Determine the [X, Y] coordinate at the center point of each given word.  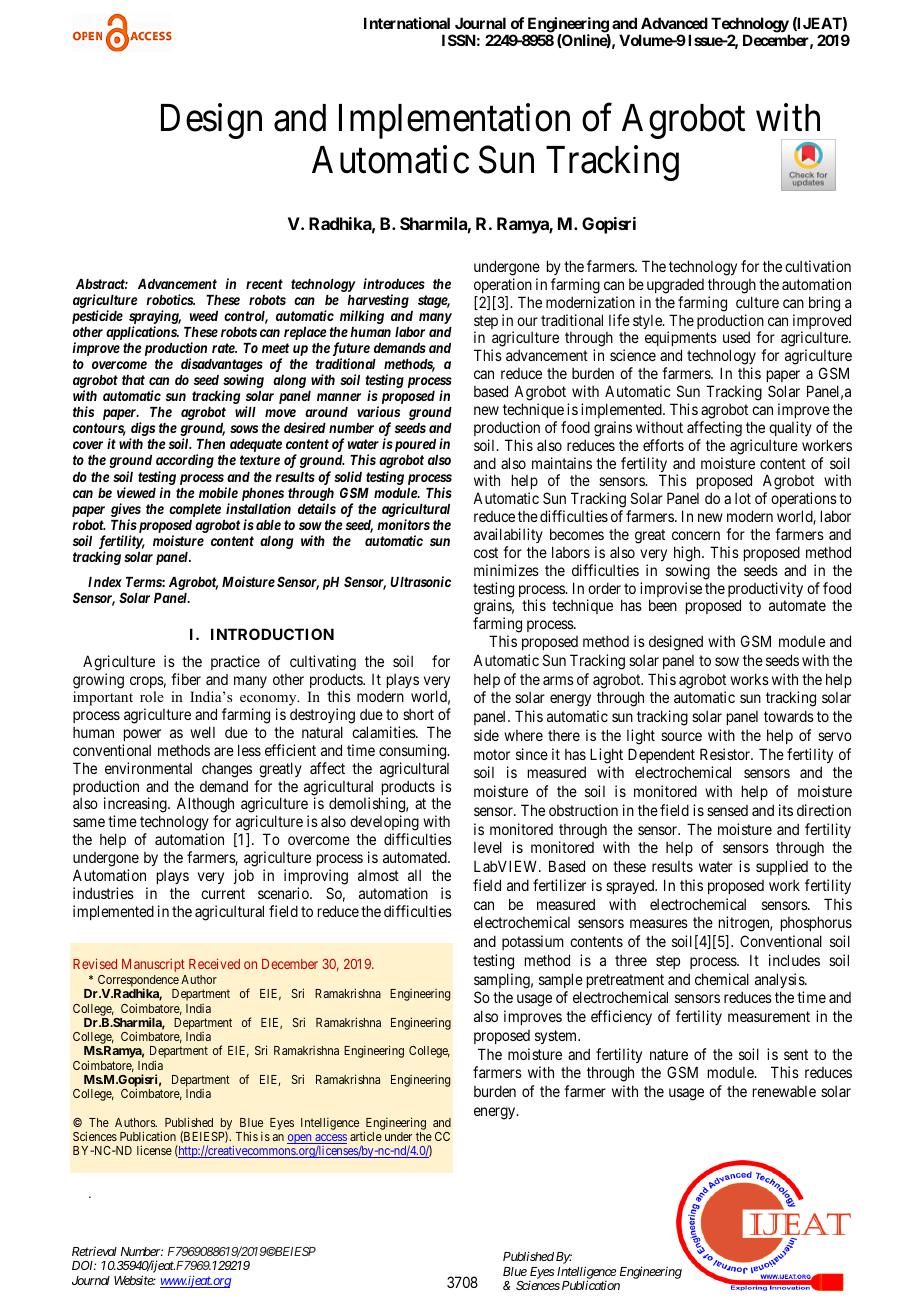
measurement [769, 1016]
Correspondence [138, 982]
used [736, 337]
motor [492, 754]
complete [195, 510]
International [407, 23]
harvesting [378, 302]
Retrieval [94, 1251]
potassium [533, 942]
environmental [148, 768]
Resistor [726, 754]
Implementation [454, 121]
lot [743, 498]
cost [486, 552]
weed [204, 316]
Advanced [674, 23]
